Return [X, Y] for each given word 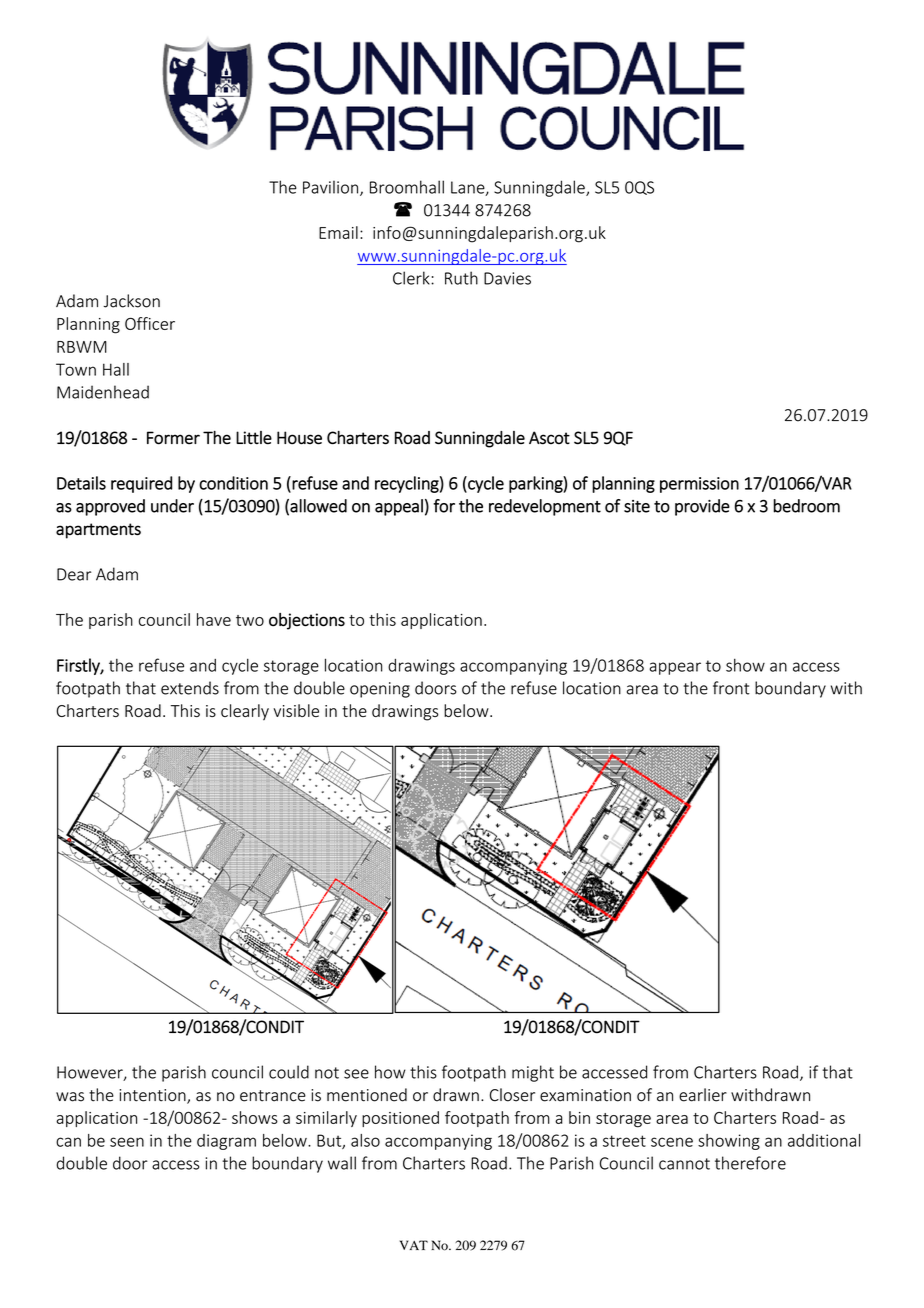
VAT [414, 1245]
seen [127, 1142]
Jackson [132, 301]
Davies [507, 278]
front [731, 688]
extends [190, 688]
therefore [750, 1163]
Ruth [461, 278]
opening [380, 690]
